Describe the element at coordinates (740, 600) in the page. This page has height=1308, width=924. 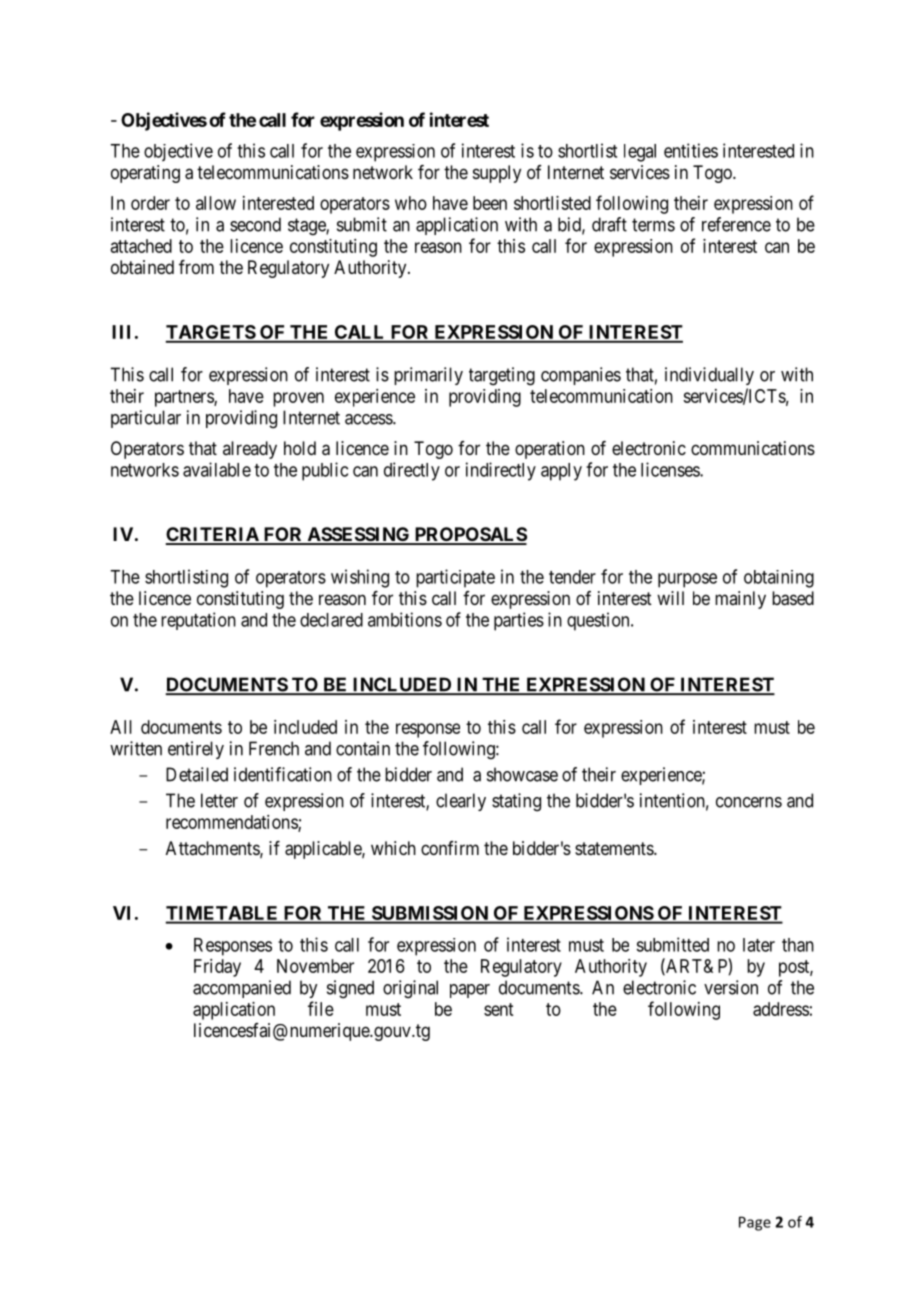
I see `mainly` at that location.
